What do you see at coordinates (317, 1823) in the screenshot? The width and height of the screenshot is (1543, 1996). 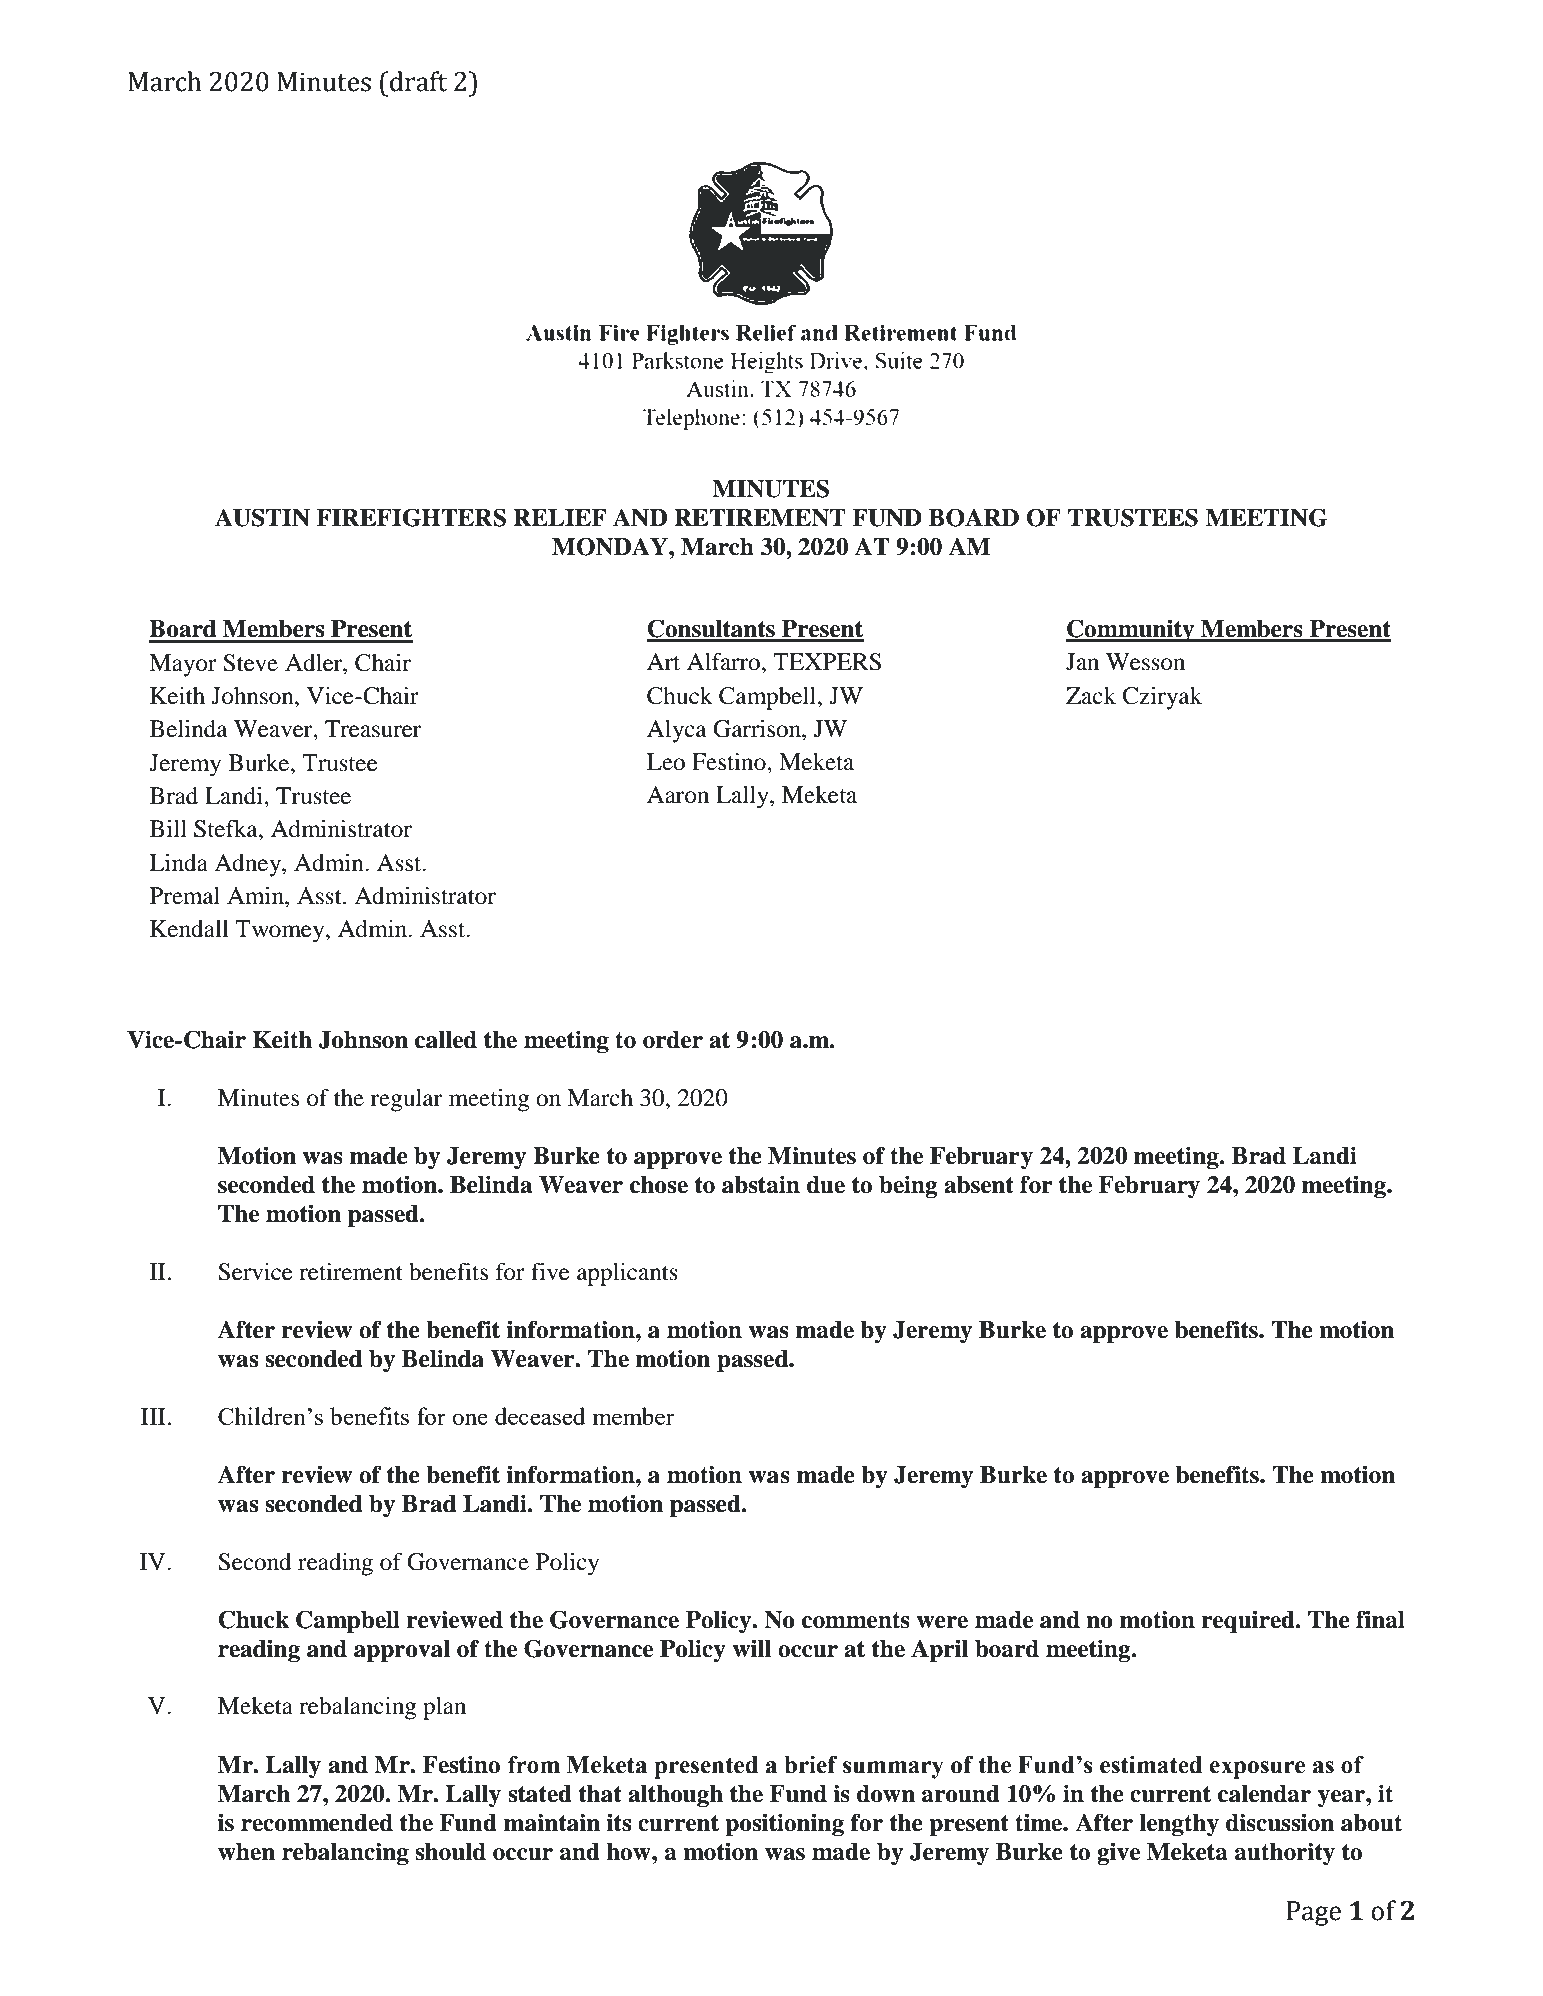 I see `recommended` at bounding box center [317, 1823].
